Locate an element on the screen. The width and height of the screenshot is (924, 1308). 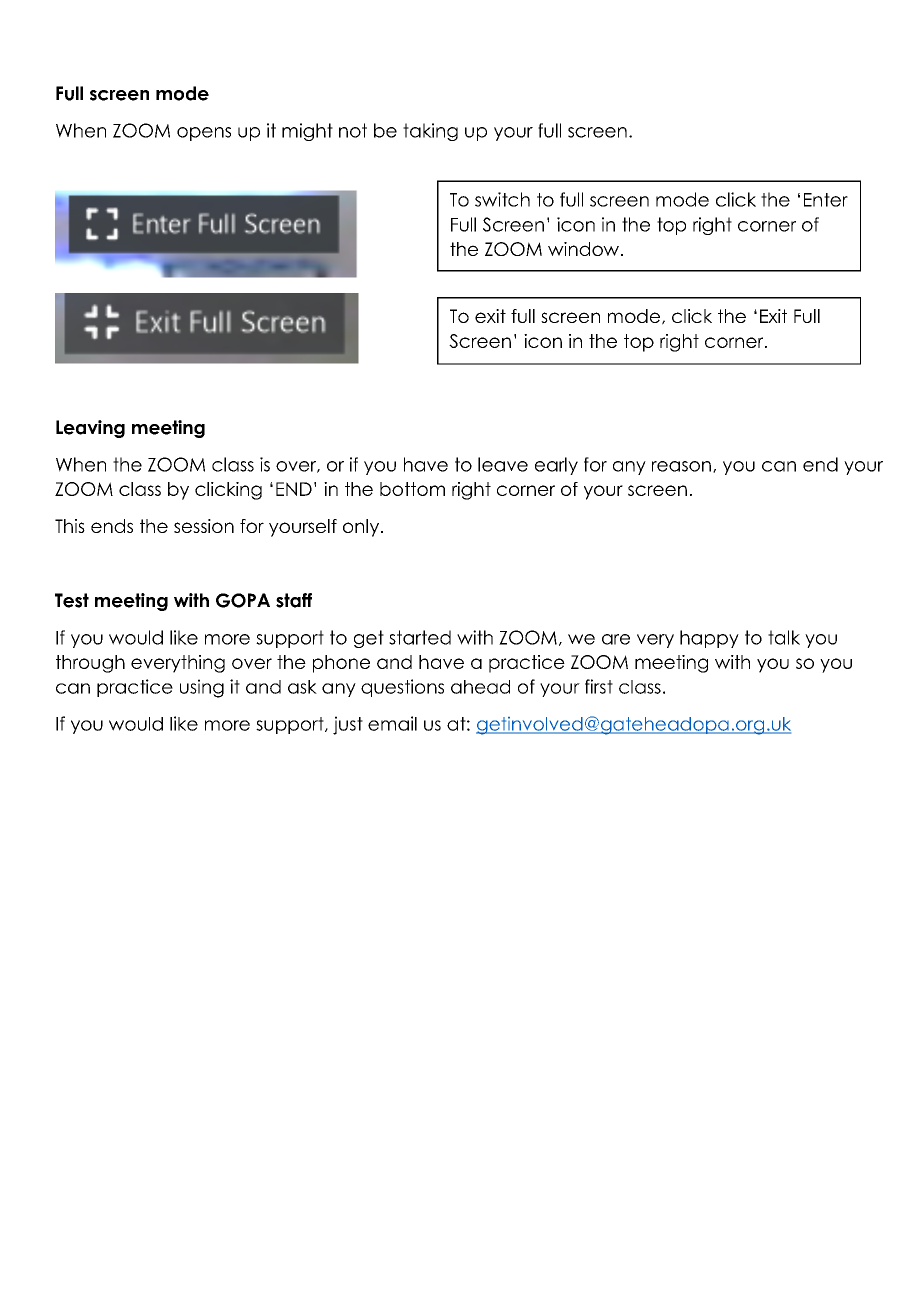
using is located at coordinates (202, 688).
